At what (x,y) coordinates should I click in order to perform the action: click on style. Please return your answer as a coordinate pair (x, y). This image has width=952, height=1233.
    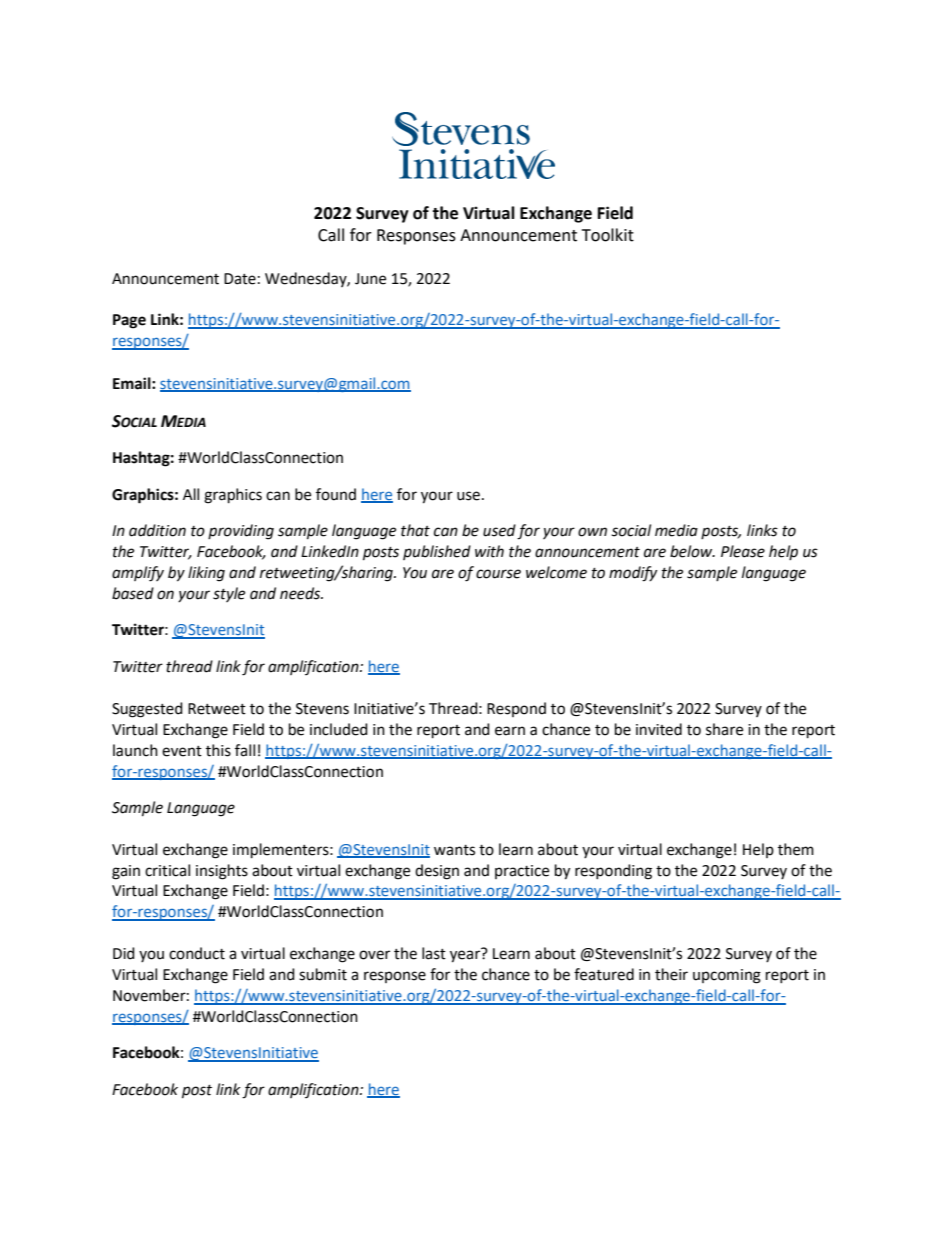
    Looking at the image, I should click on (229, 594).
